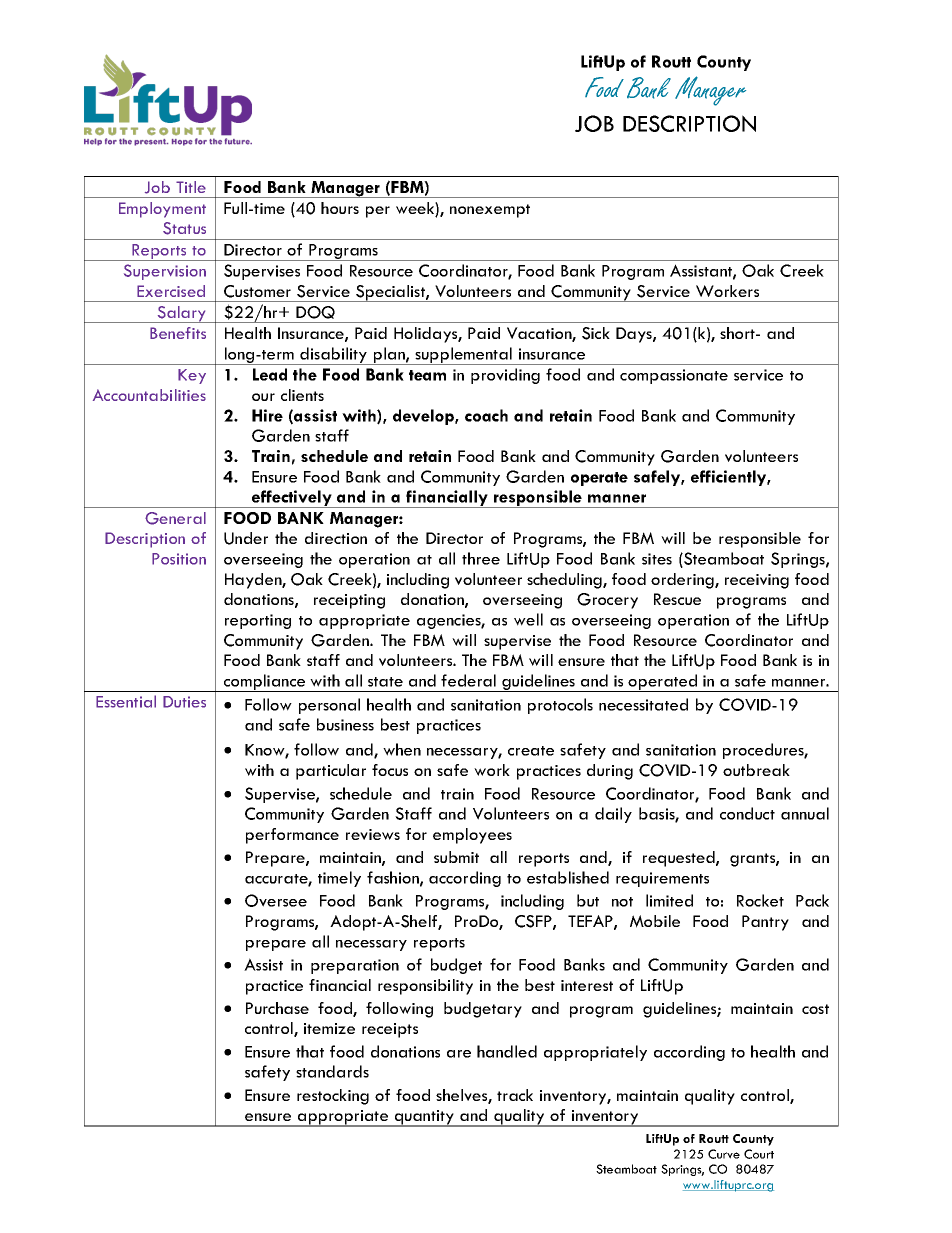  I want to click on hours, so click(340, 208).
